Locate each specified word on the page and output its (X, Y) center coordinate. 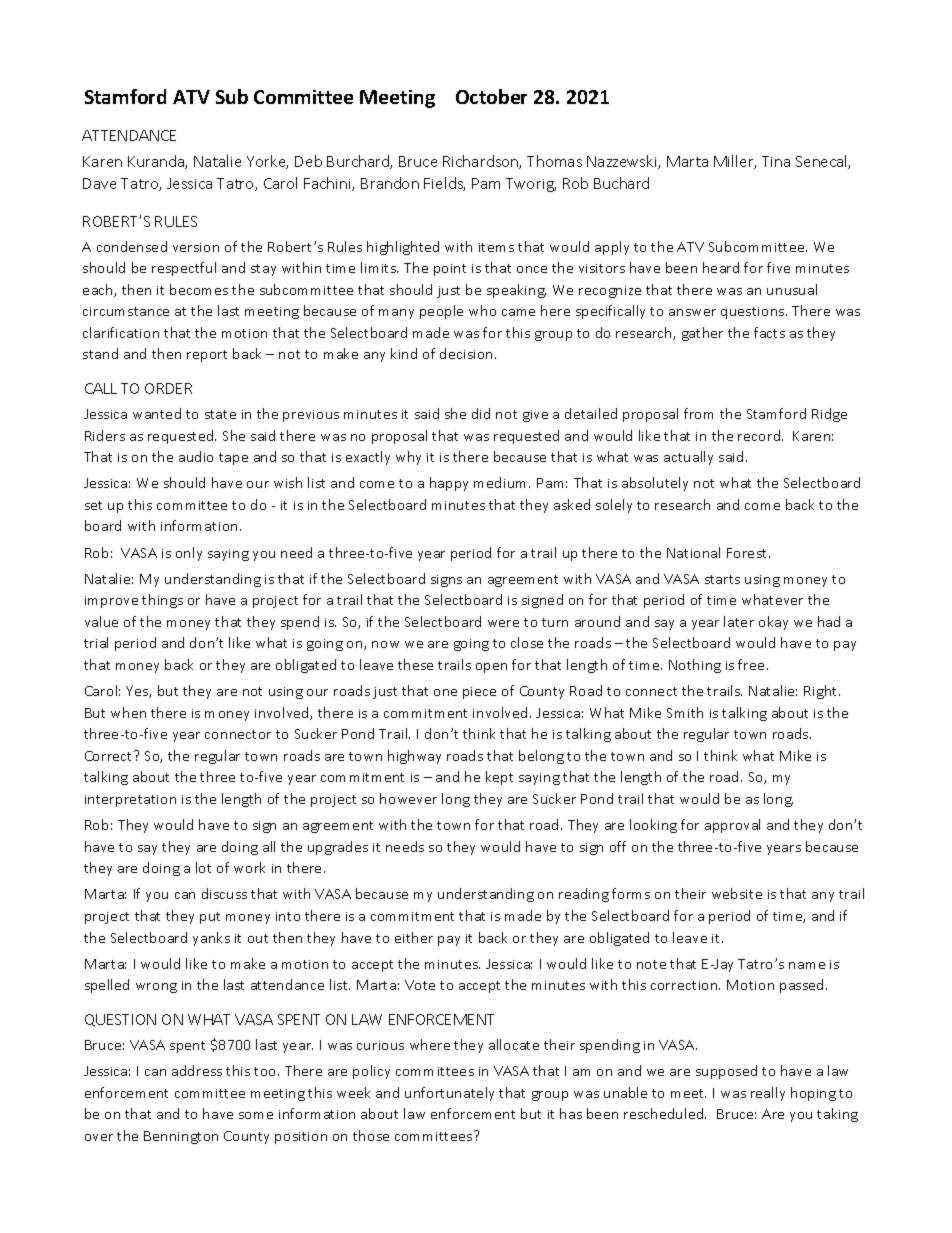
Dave (99, 183)
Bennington (181, 1137)
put (210, 918)
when (128, 712)
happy (449, 484)
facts (769, 332)
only (189, 554)
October (491, 96)
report (207, 356)
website (737, 893)
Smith (685, 712)
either (414, 937)
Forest (748, 553)
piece (479, 693)
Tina (776, 161)
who (482, 310)
